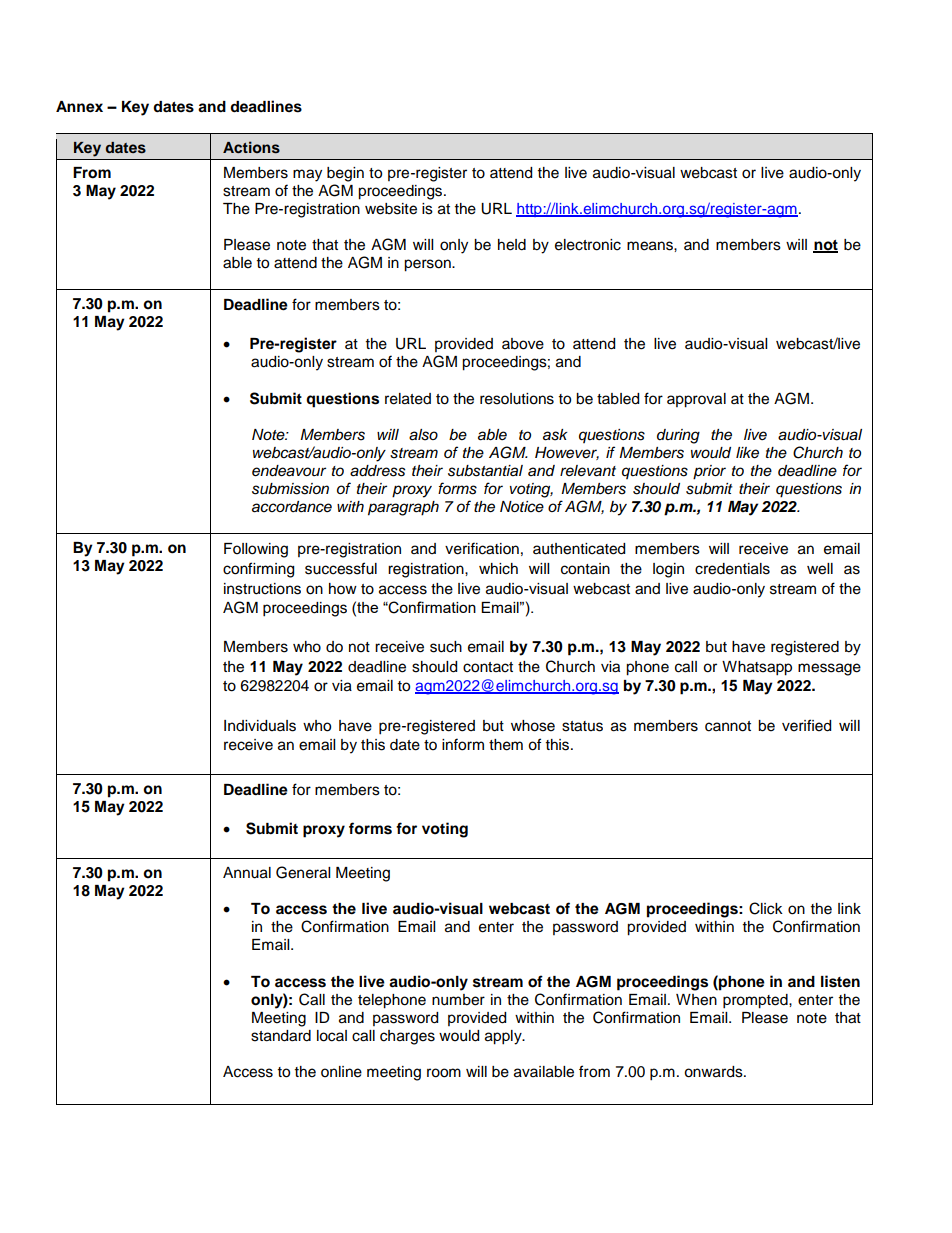 This document has height=1233, width=952. Describe the element at coordinates (251, 147) in the document. I see `Actions` at that location.
